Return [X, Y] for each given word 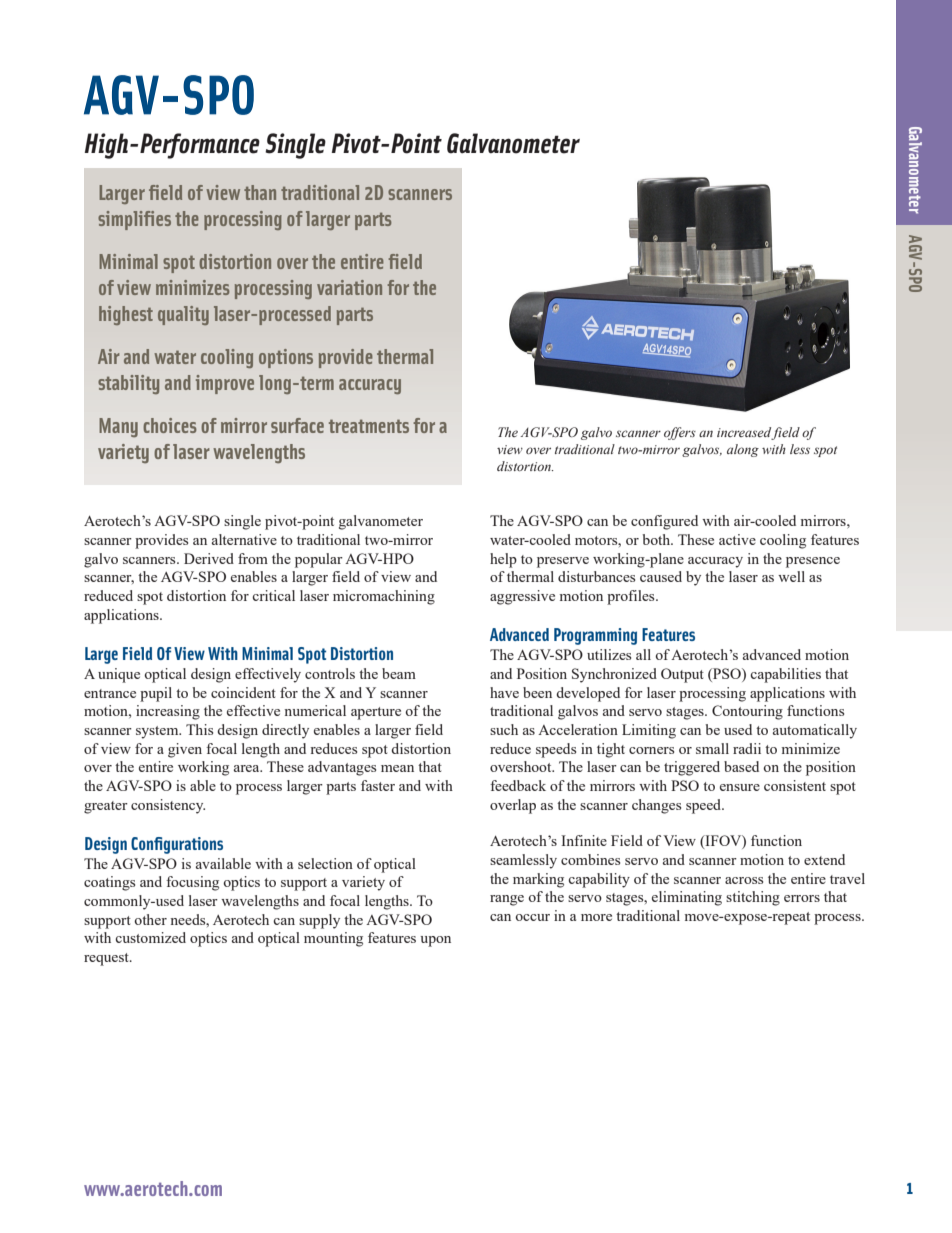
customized [150, 937]
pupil [156, 694]
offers [680, 433]
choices [170, 425]
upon [435, 941]
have [504, 692]
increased [744, 433]
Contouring [747, 712]
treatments [369, 426]
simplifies [134, 220]
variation [349, 287]
